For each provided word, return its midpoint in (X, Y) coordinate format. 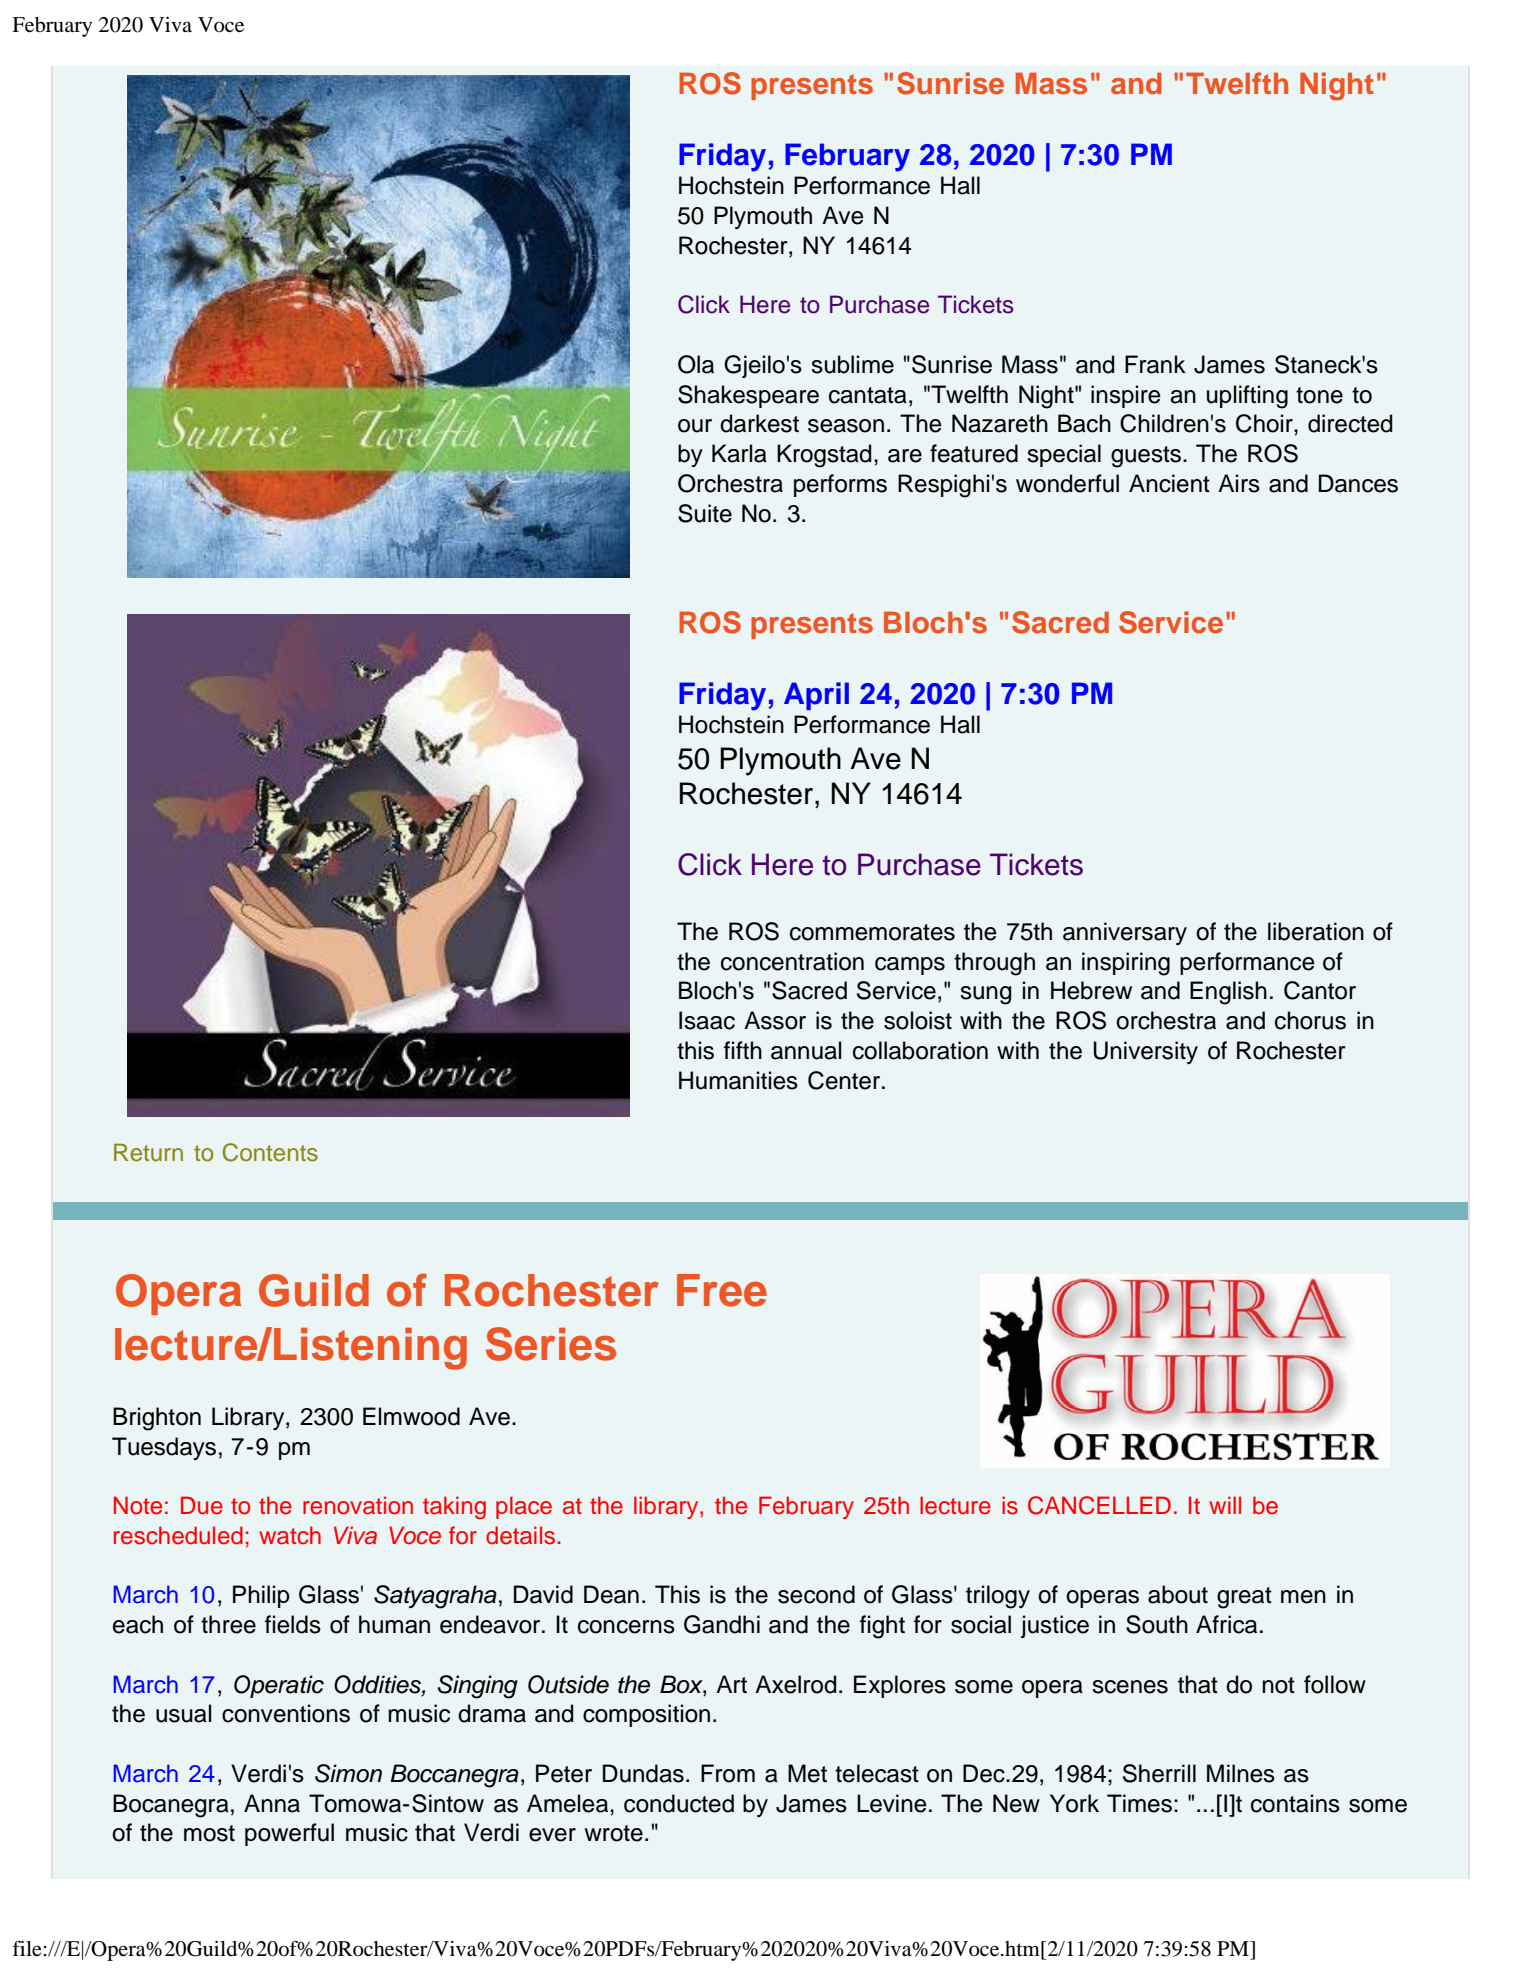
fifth (743, 1050)
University (1145, 1052)
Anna (272, 1803)
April (816, 696)
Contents (270, 1152)
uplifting (1247, 397)
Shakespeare (748, 396)
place (524, 1507)
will (1225, 1505)
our (695, 426)
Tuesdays (164, 1448)
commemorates (872, 932)
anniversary (1125, 933)
